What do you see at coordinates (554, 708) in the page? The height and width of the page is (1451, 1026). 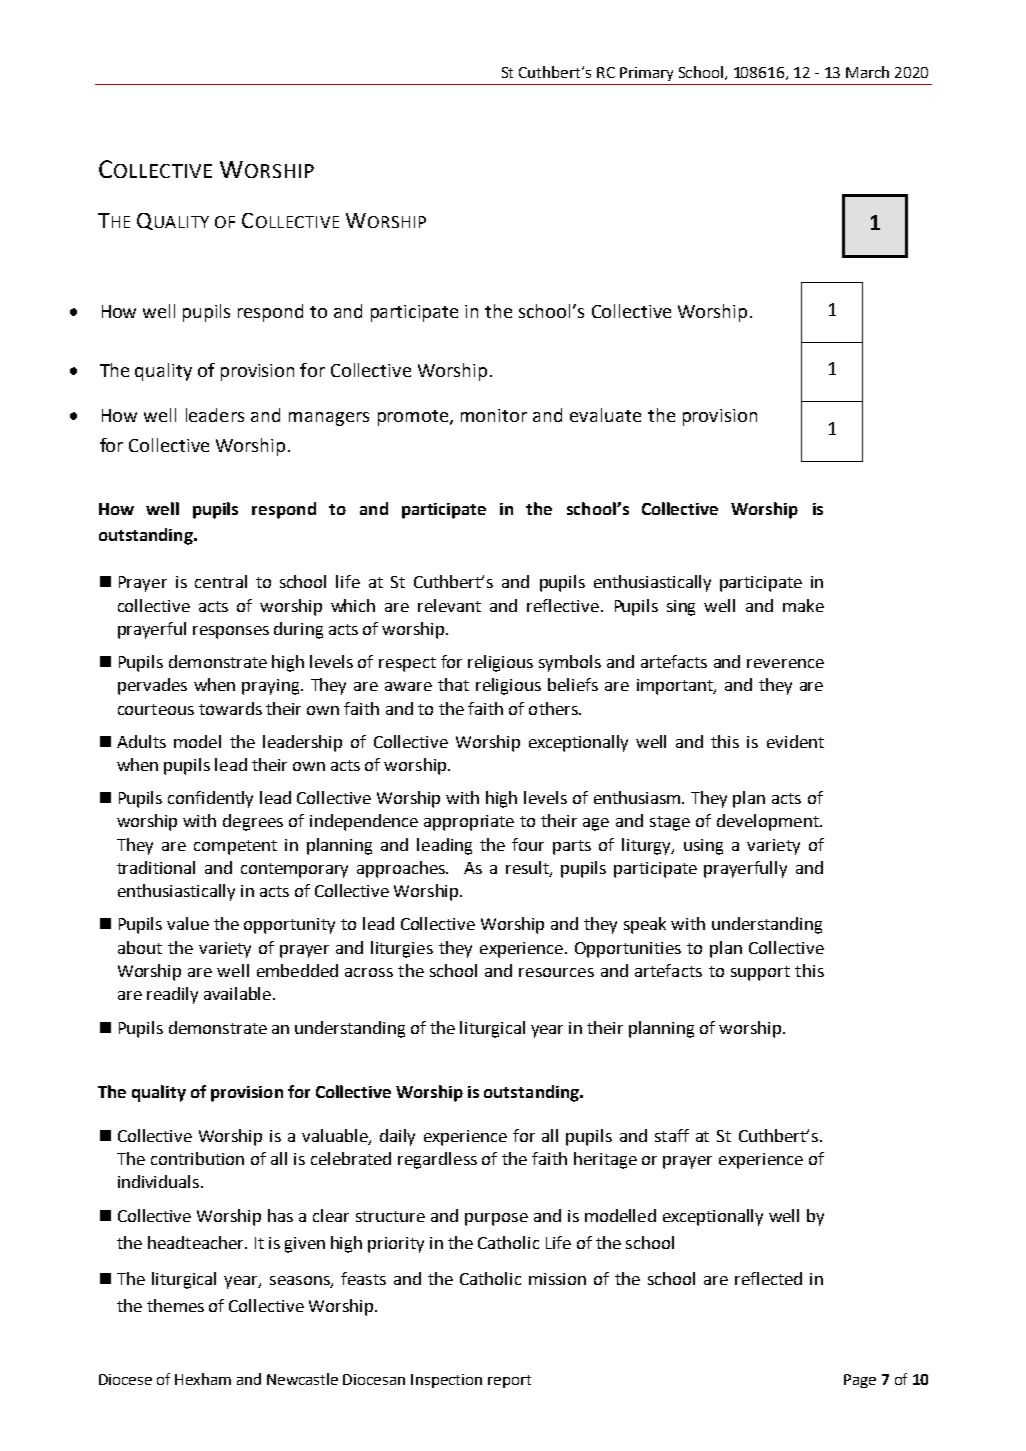 I see `others` at bounding box center [554, 708].
